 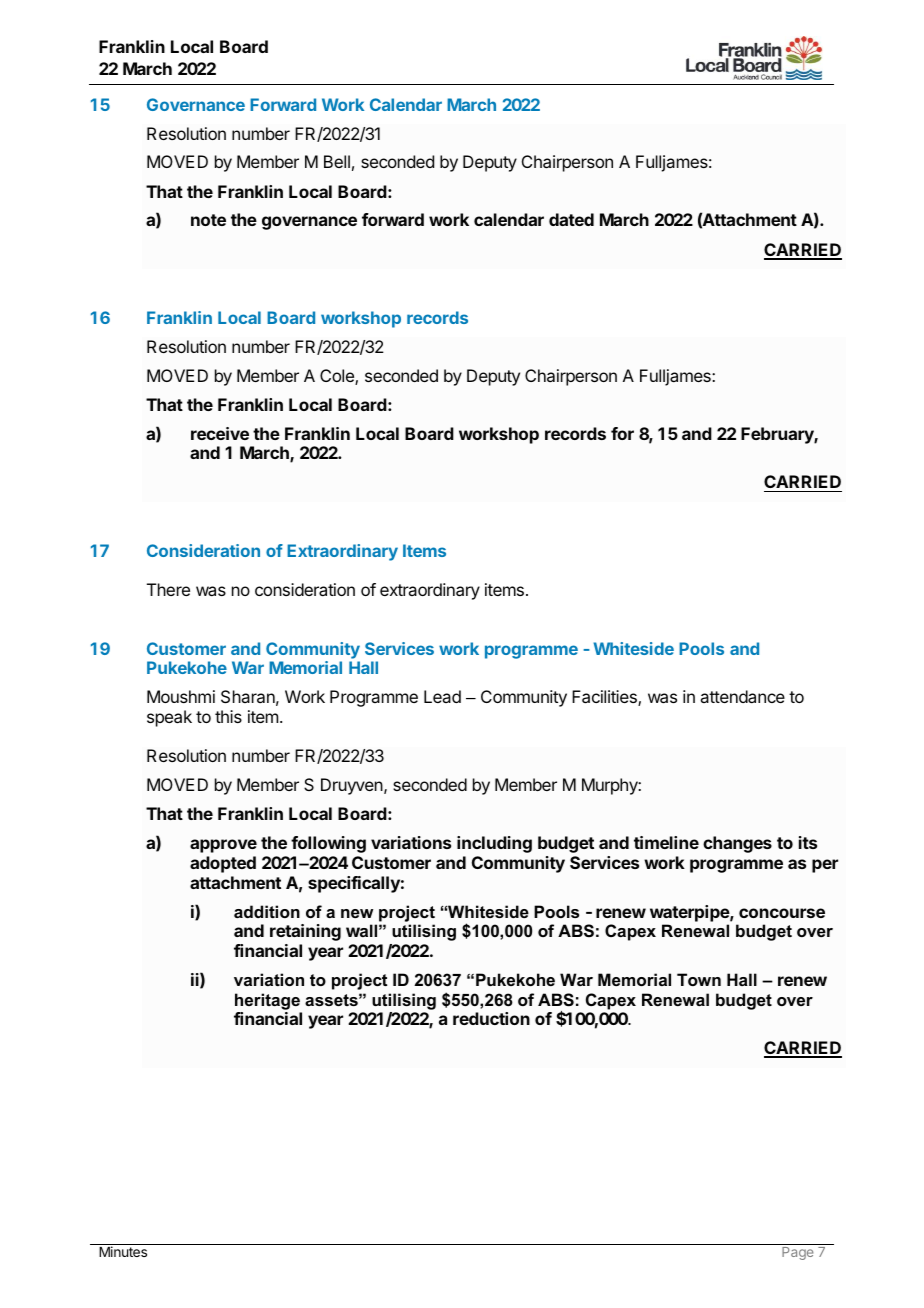 What do you see at coordinates (442, 696) in the document?
I see `Lead` at bounding box center [442, 696].
